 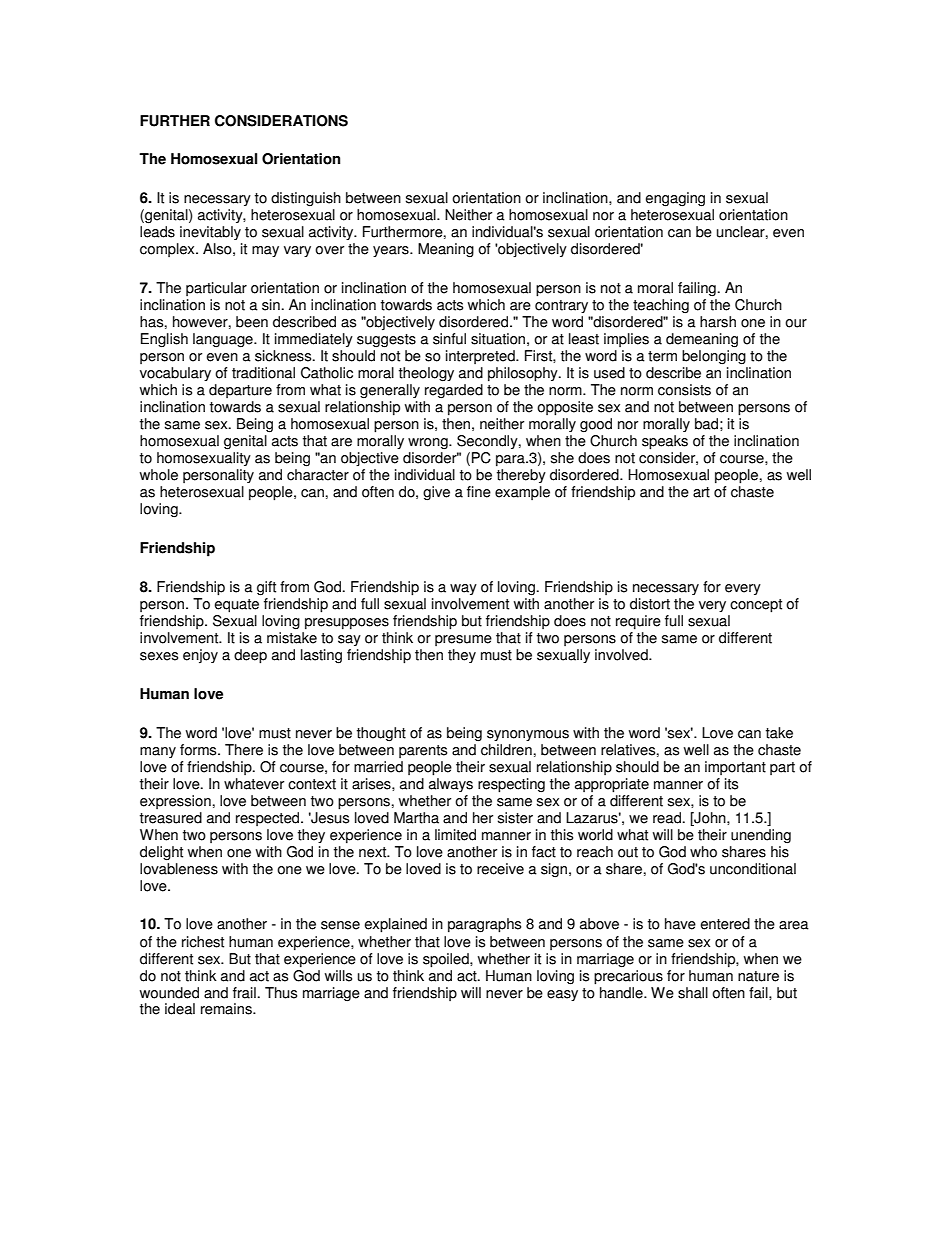 What do you see at coordinates (756, 606) in the page?
I see `concept` at bounding box center [756, 606].
